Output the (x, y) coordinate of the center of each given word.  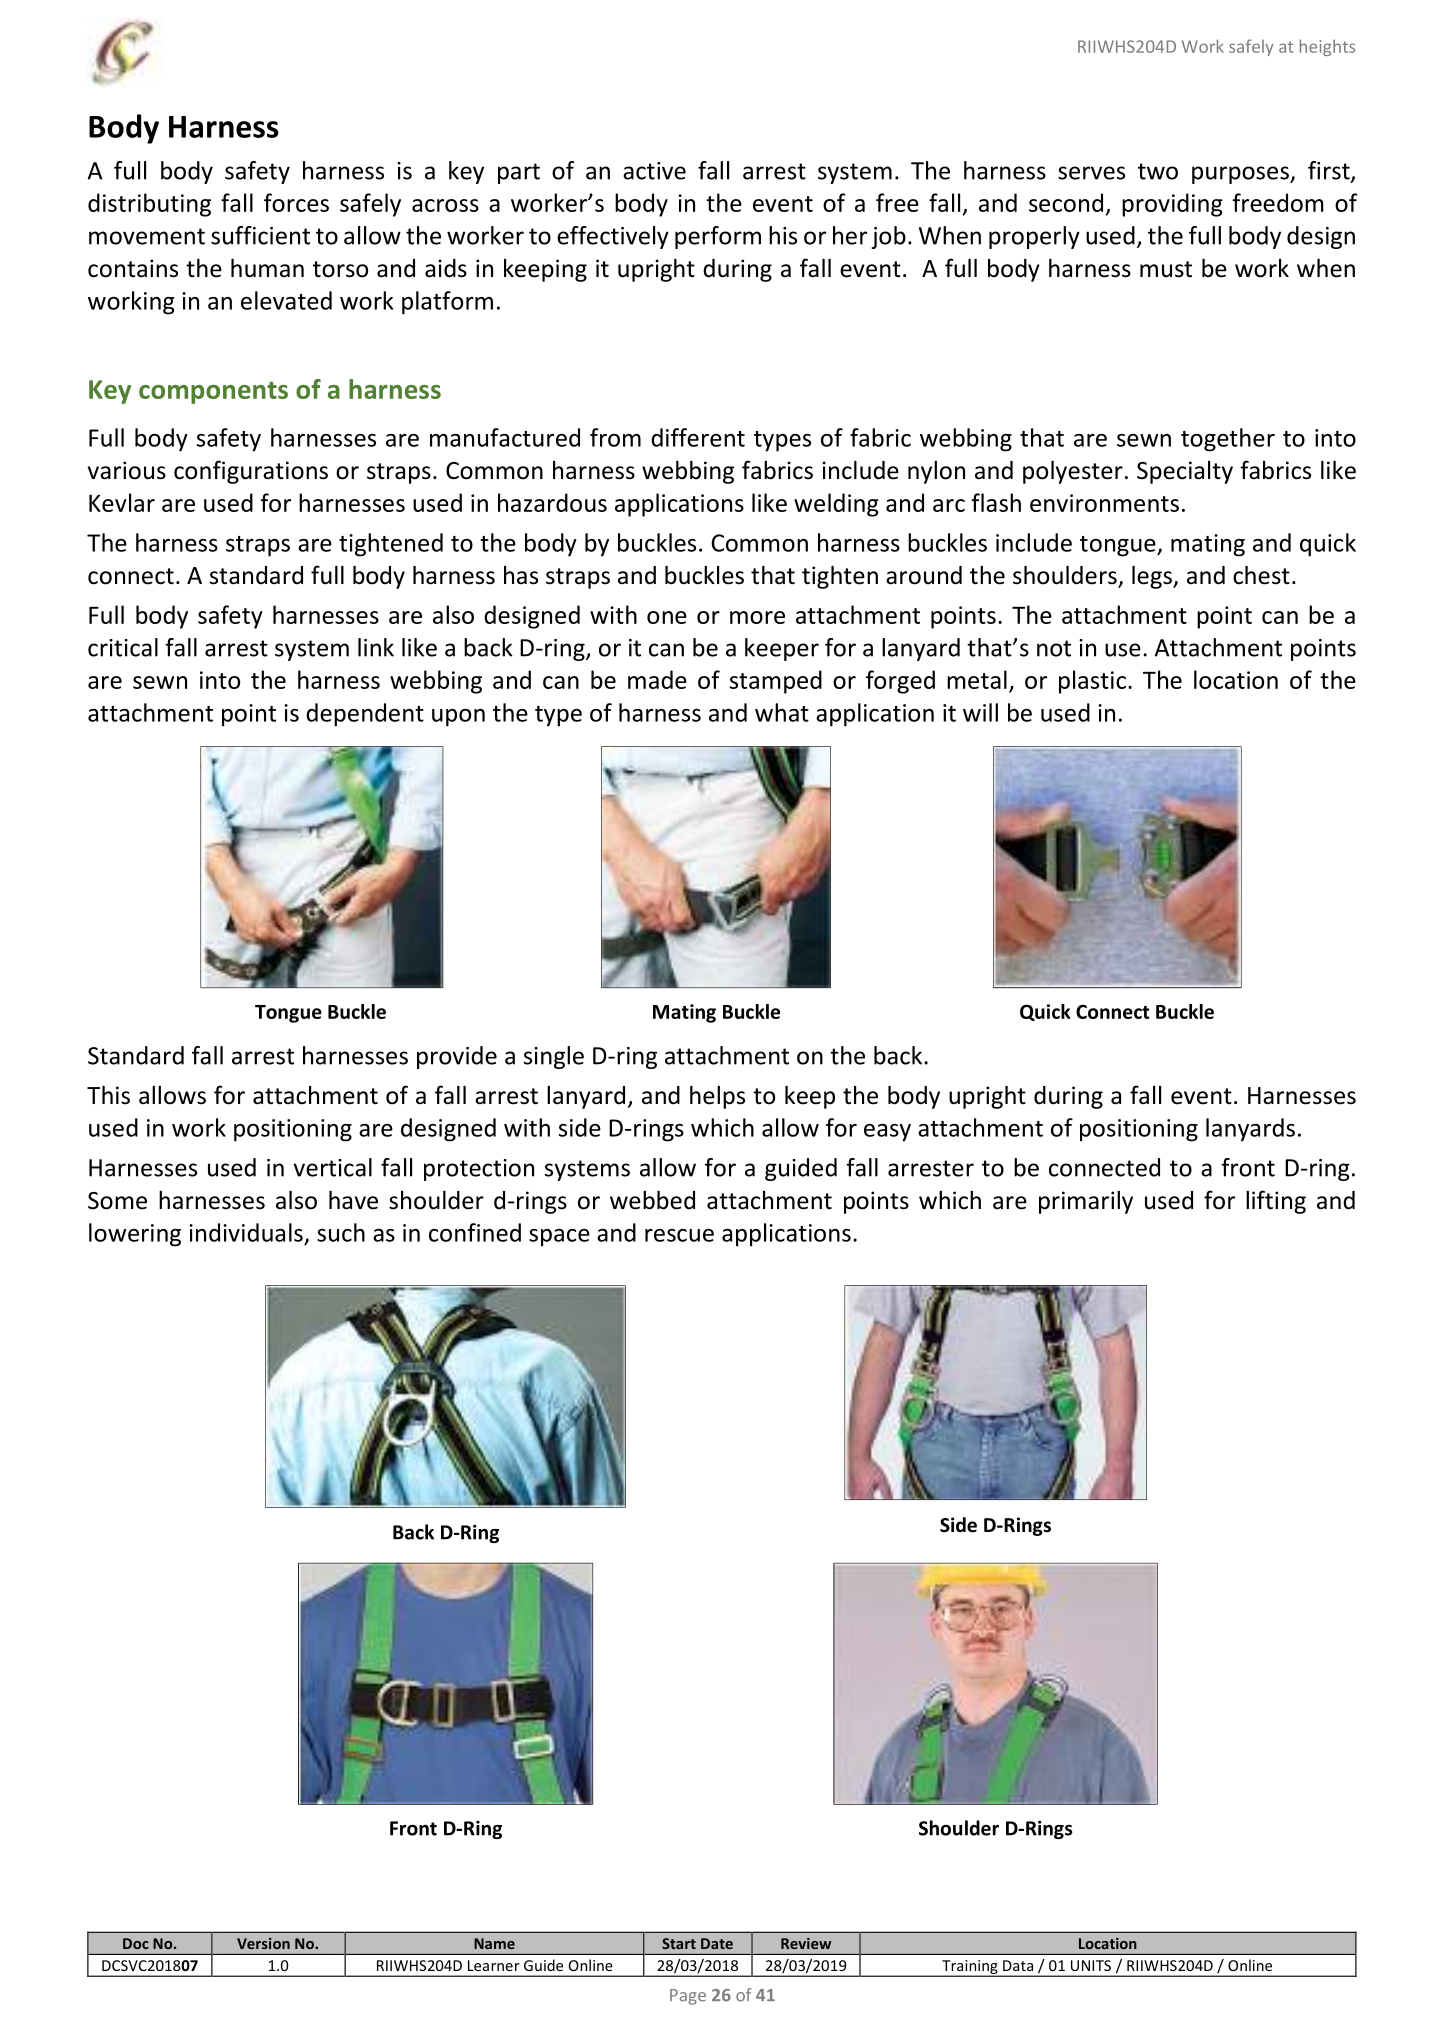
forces (296, 202)
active (654, 171)
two (1158, 171)
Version (263, 1943)
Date (717, 1943)
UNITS (1091, 1965)
